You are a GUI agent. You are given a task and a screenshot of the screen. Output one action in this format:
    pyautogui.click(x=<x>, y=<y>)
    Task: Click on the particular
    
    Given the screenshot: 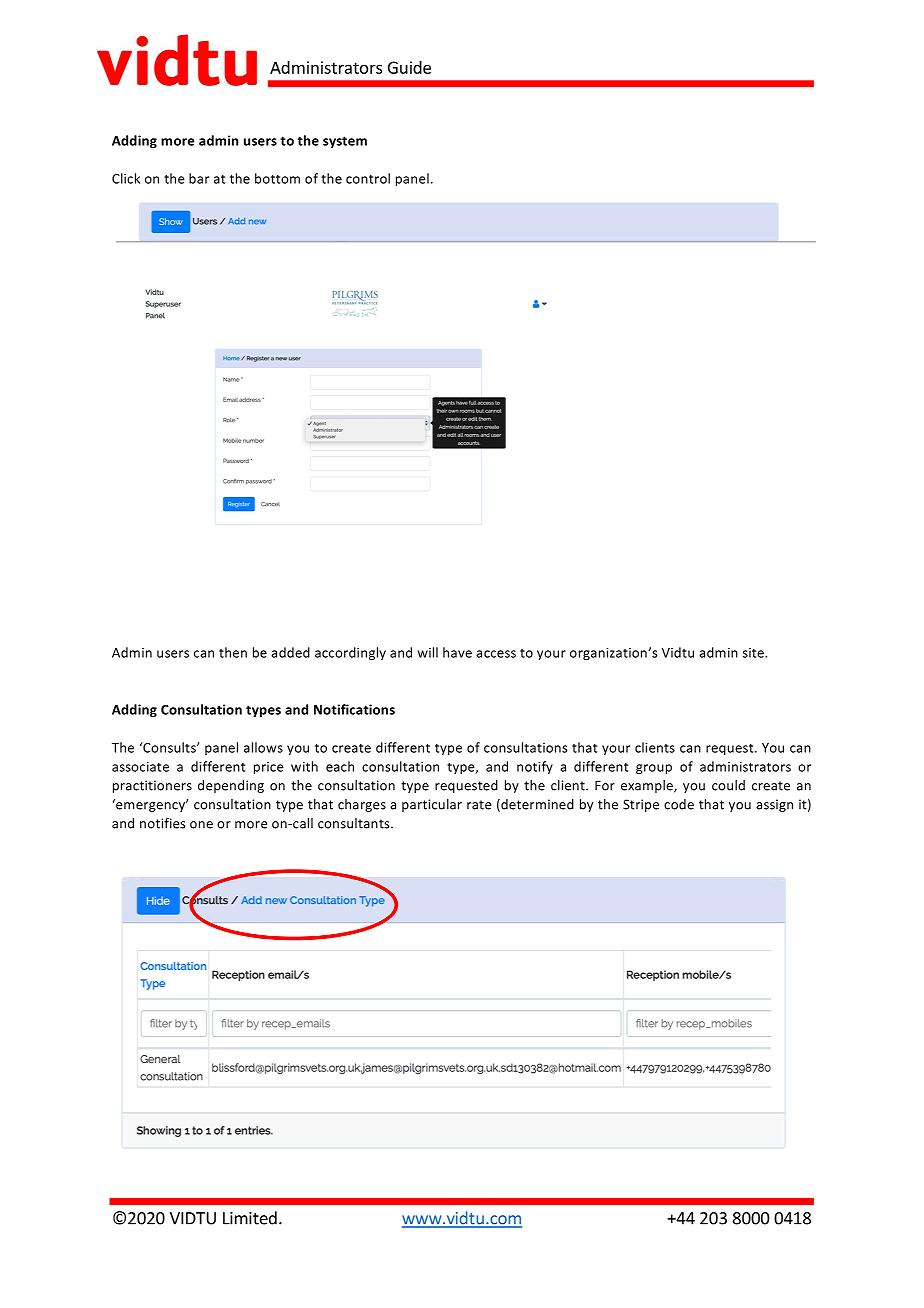 What is the action you would take?
    pyautogui.click(x=432, y=805)
